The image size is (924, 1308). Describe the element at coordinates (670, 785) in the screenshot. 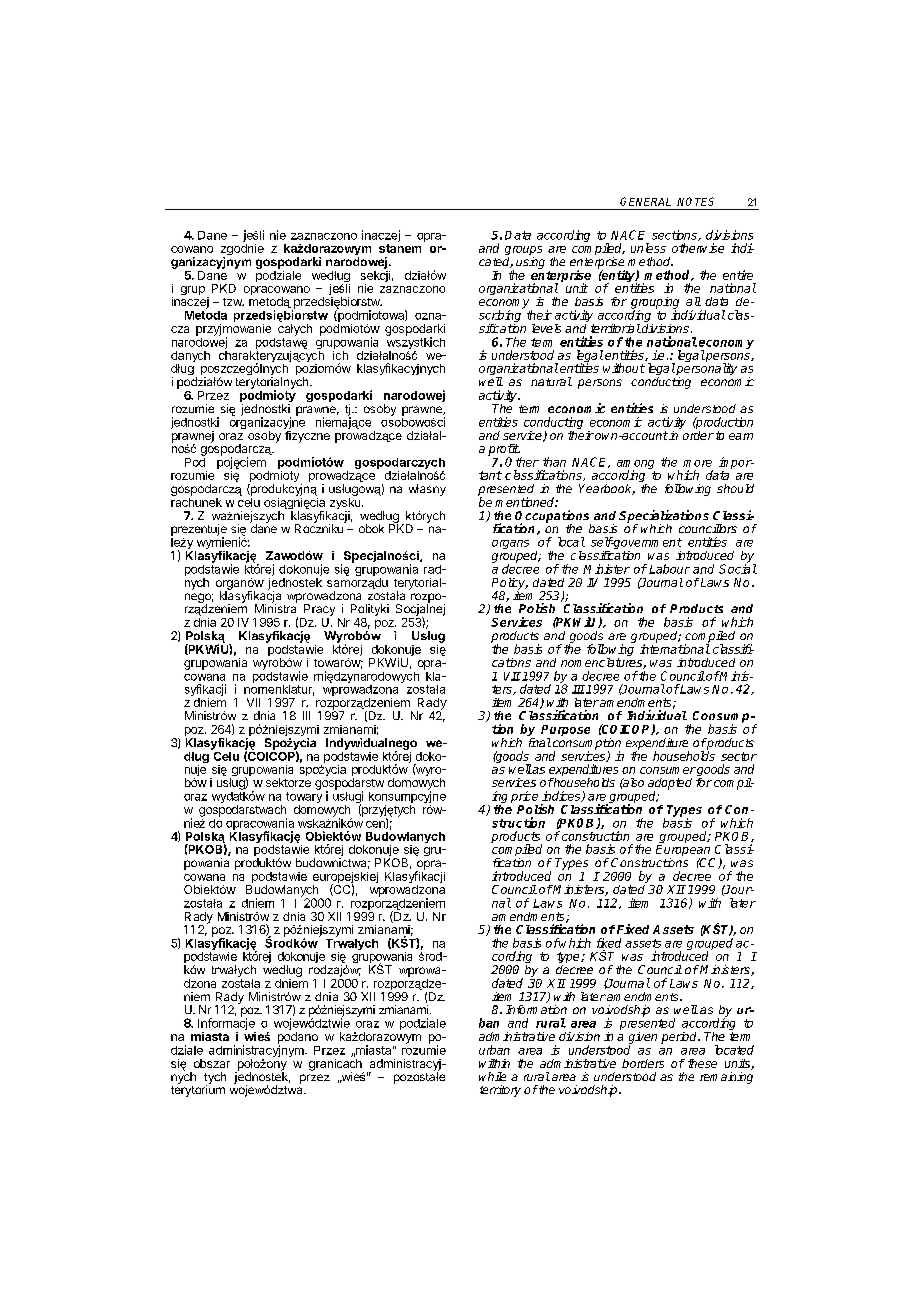

I see `adopted` at that location.
